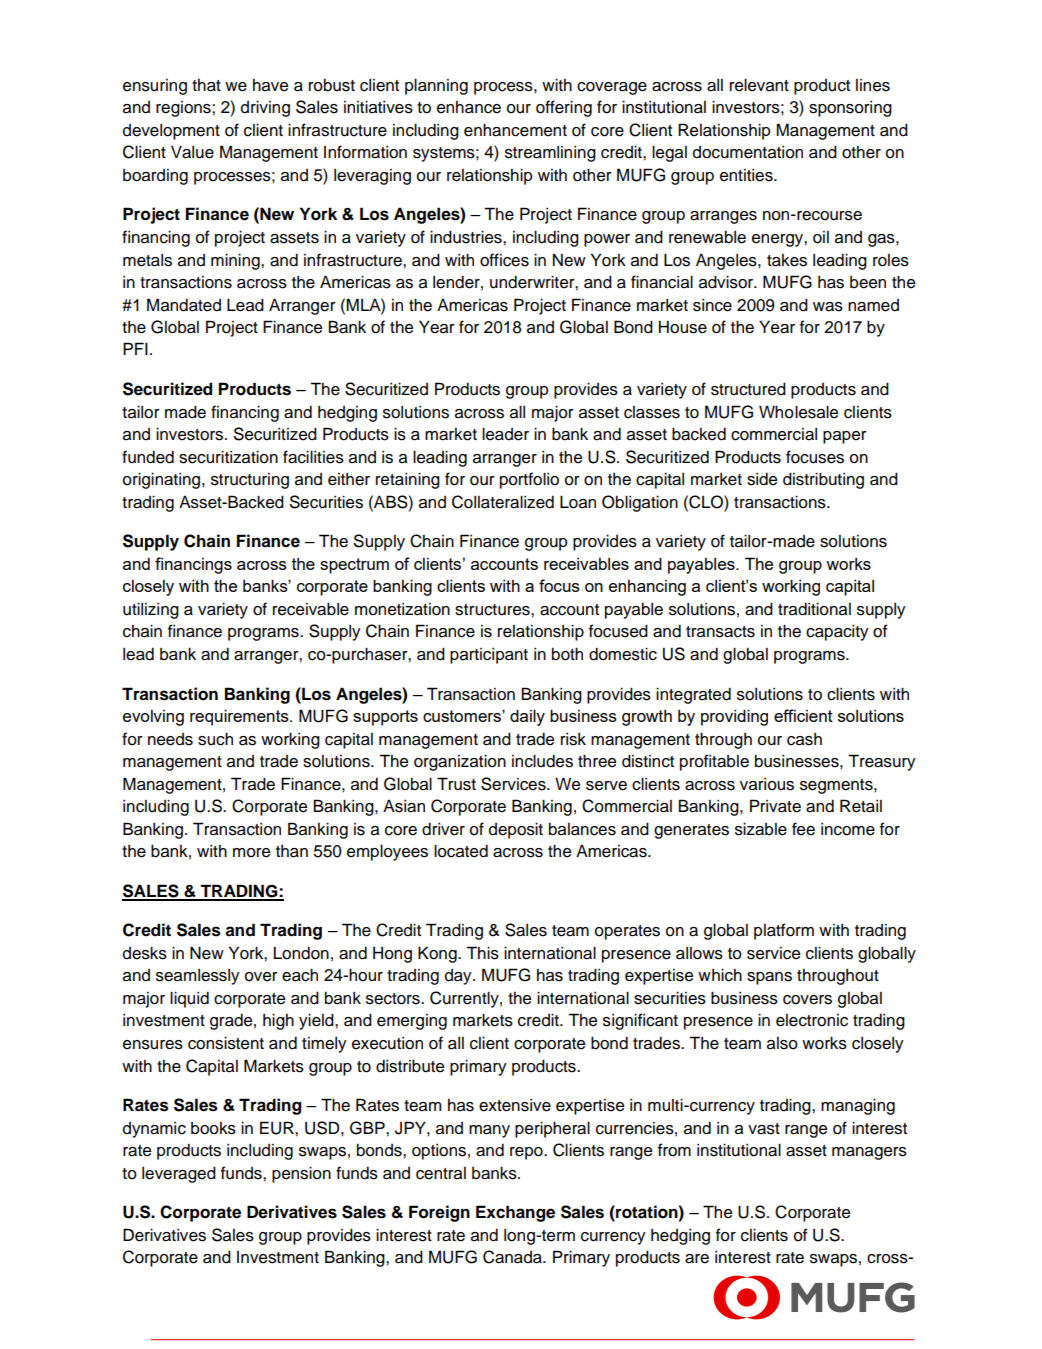 The height and width of the document is (1349, 1042). Describe the element at coordinates (179, 1174) in the document. I see `leveraged` at that location.
